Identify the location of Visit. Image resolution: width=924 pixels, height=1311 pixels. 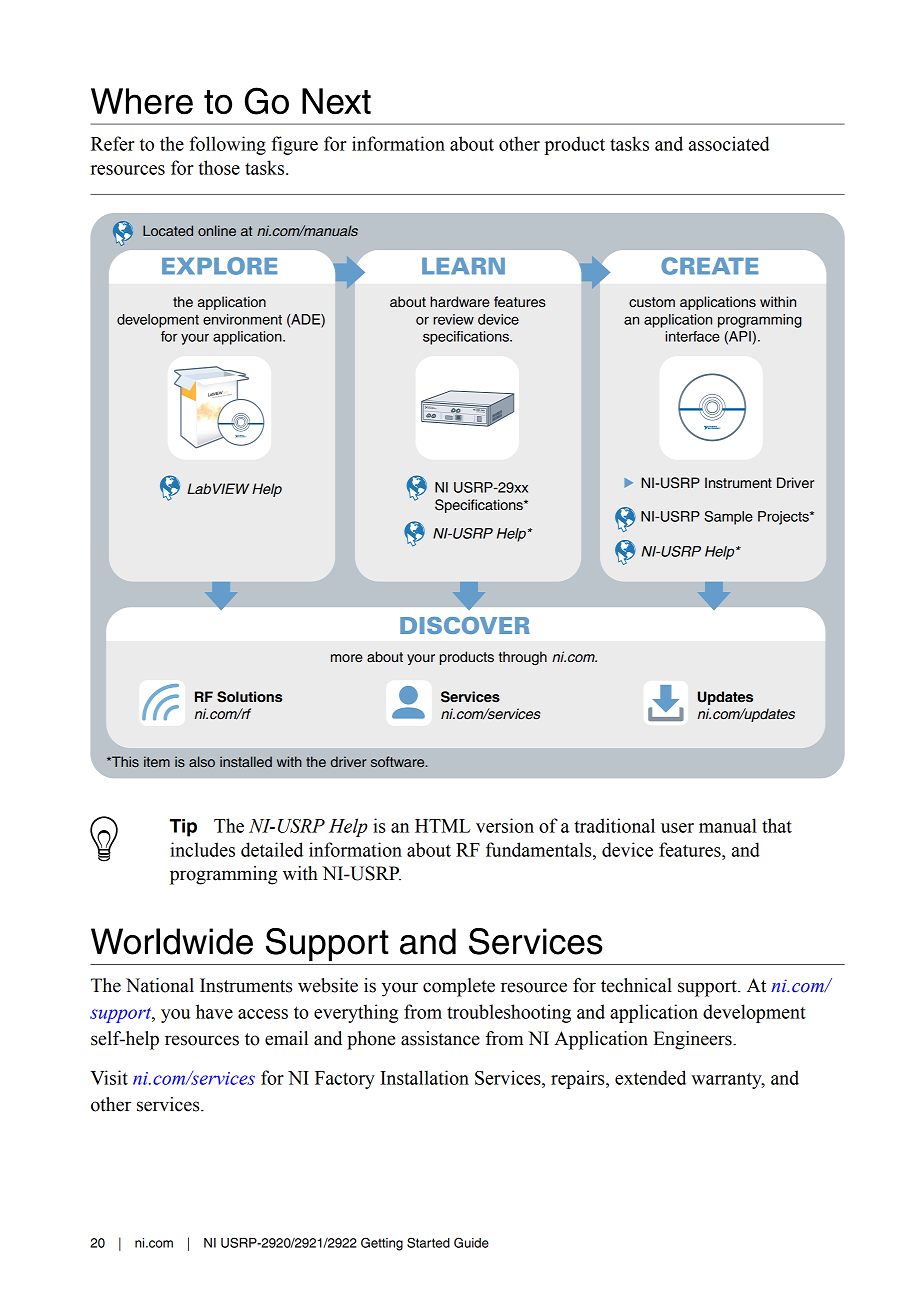
(109, 1077).
